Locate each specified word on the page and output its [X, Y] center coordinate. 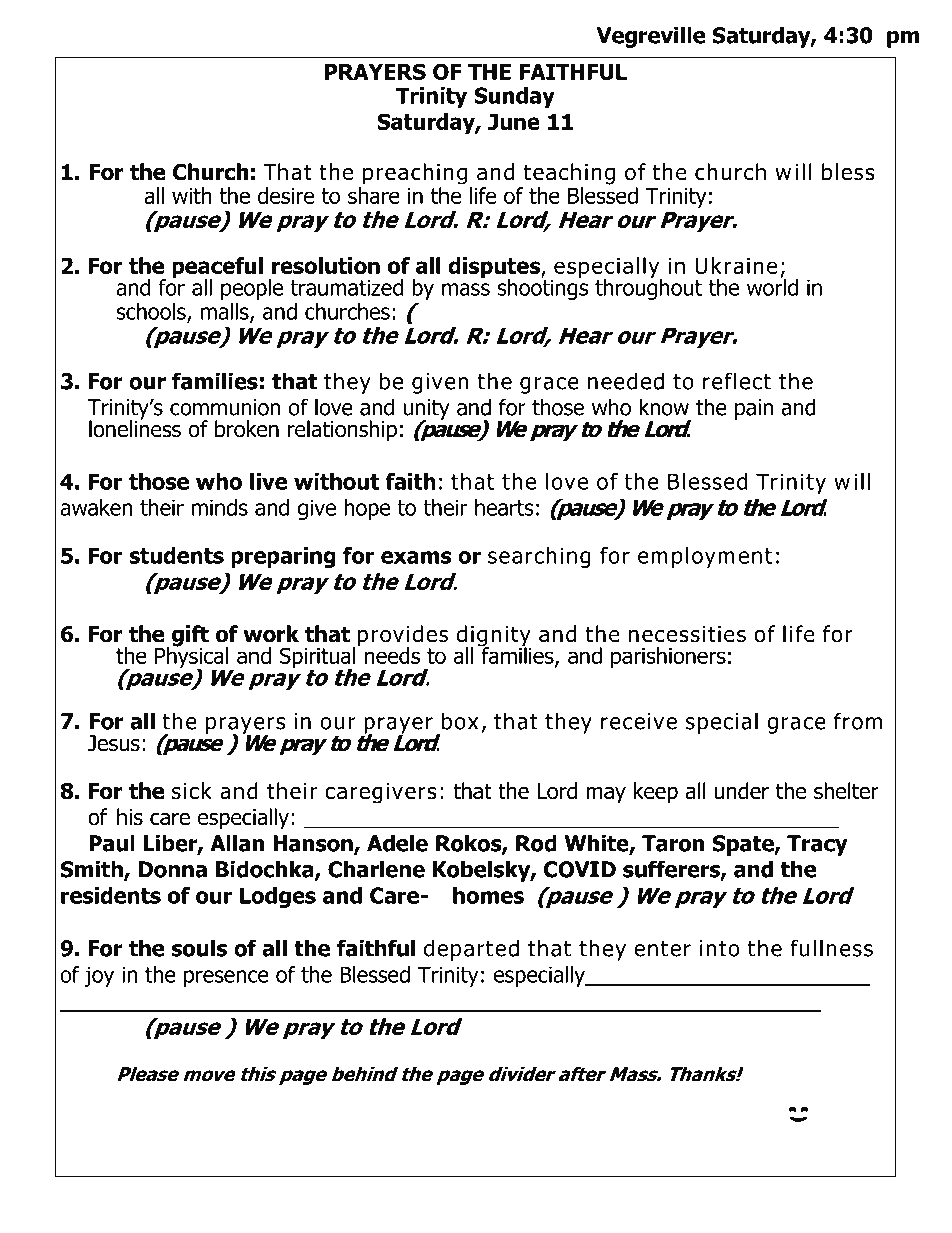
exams [416, 557]
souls [199, 948]
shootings [542, 288]
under [742, 791]
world [772, 286]
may [606, 795]
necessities [687, 634]
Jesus [114, 743]
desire [286, 195]
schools [152, 312]
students [176, 555]
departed [471, 950]
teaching [569, 174]
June [514, 122]
